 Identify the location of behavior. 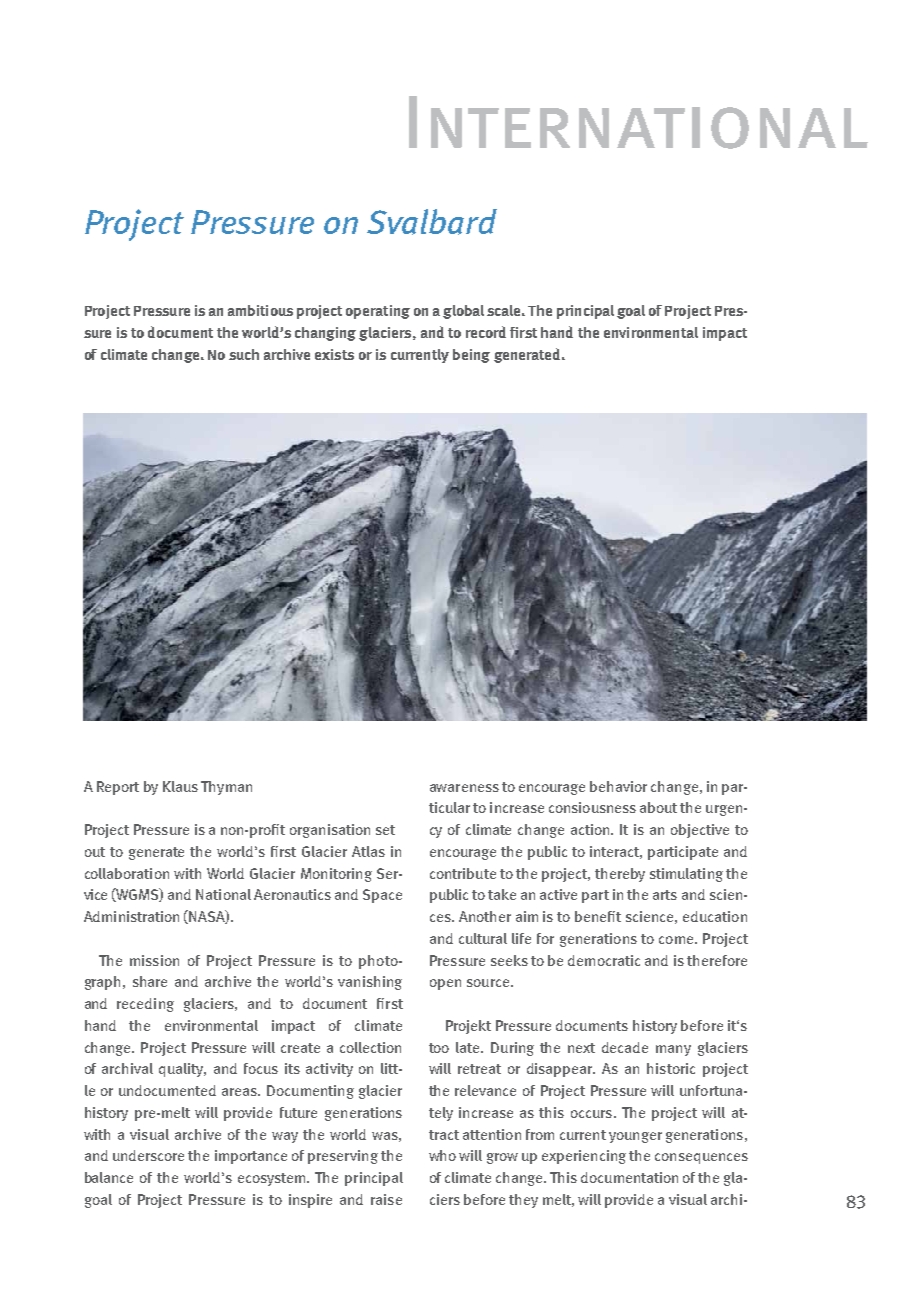
(618, 786).
